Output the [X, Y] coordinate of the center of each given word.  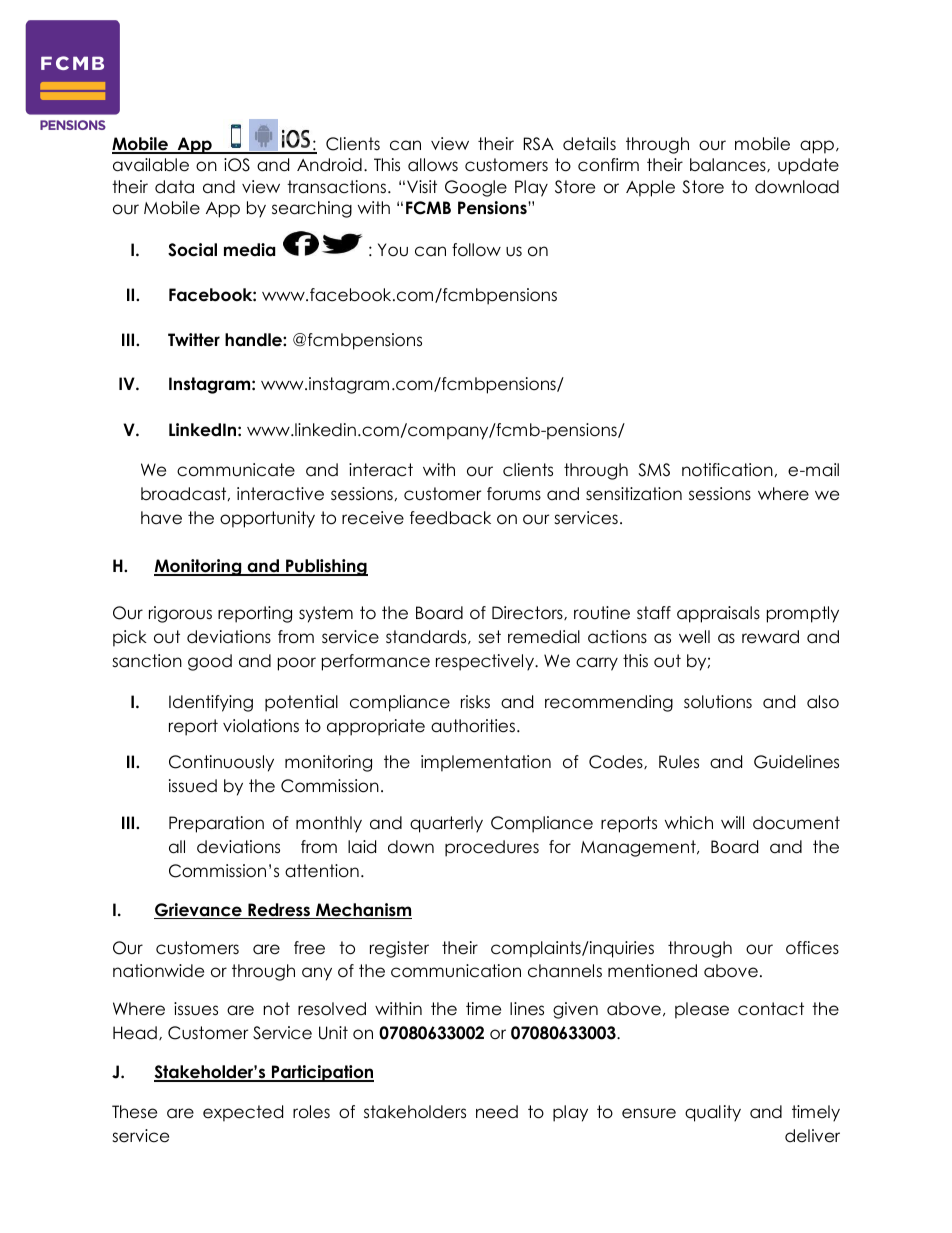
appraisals [718, 614]
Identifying [211, 703]
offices [812, 948]
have [161, 518]
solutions [718, 702]
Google [476, 188]
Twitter [194, 340]
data [174, 187]
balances [729, 165]
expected [243, 1113]
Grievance [199, 911]
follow [476, 250]
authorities [473, 726]
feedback [450, 518]
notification [727, 470]
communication [456, 971]
